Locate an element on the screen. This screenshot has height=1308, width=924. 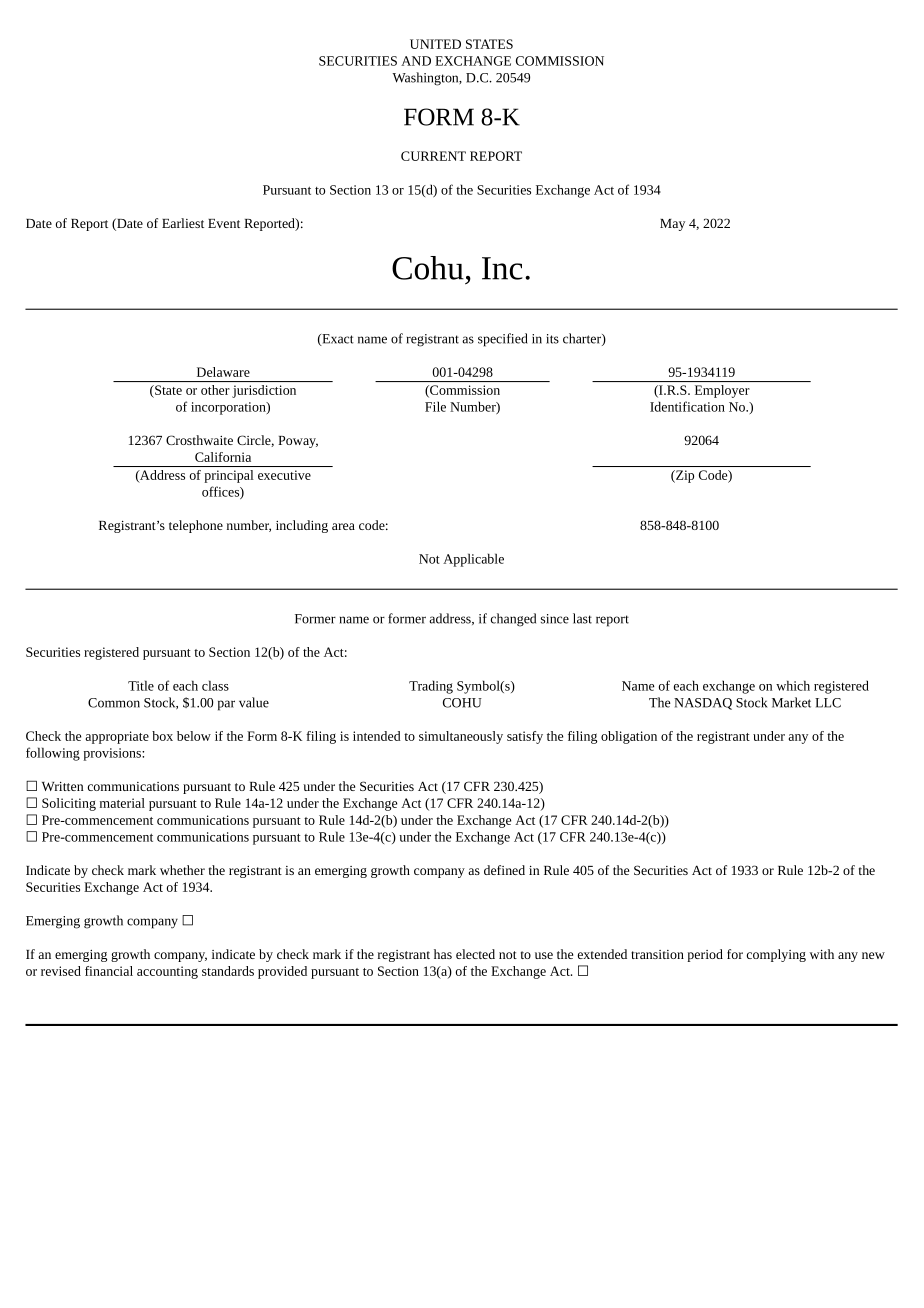
accounting is located at coordinates (167, 972).
